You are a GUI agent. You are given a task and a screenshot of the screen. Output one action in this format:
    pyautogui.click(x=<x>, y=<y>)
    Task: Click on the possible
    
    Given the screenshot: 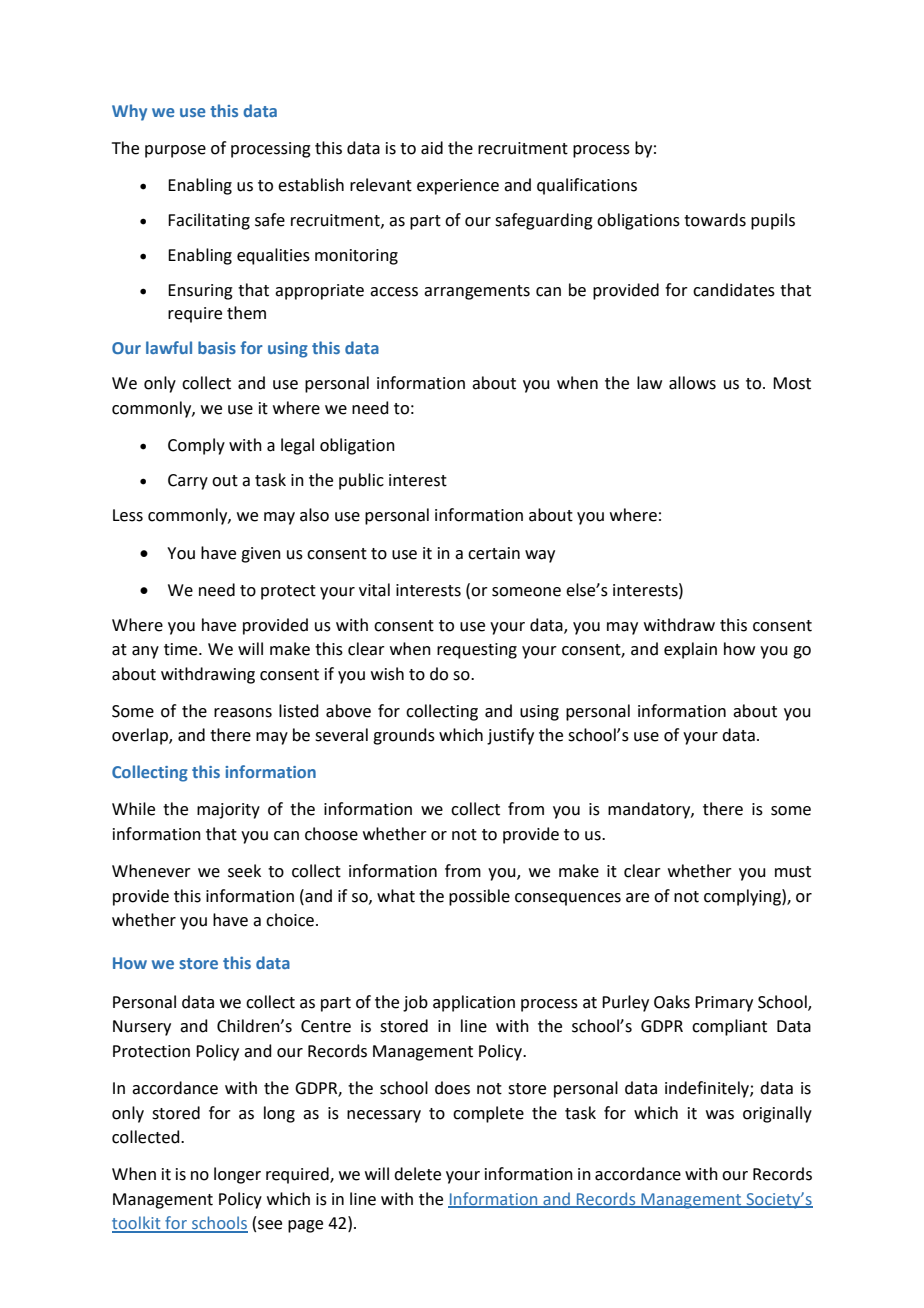 What is the action you would take?
    pyautogui.click(x=479, y=897)
